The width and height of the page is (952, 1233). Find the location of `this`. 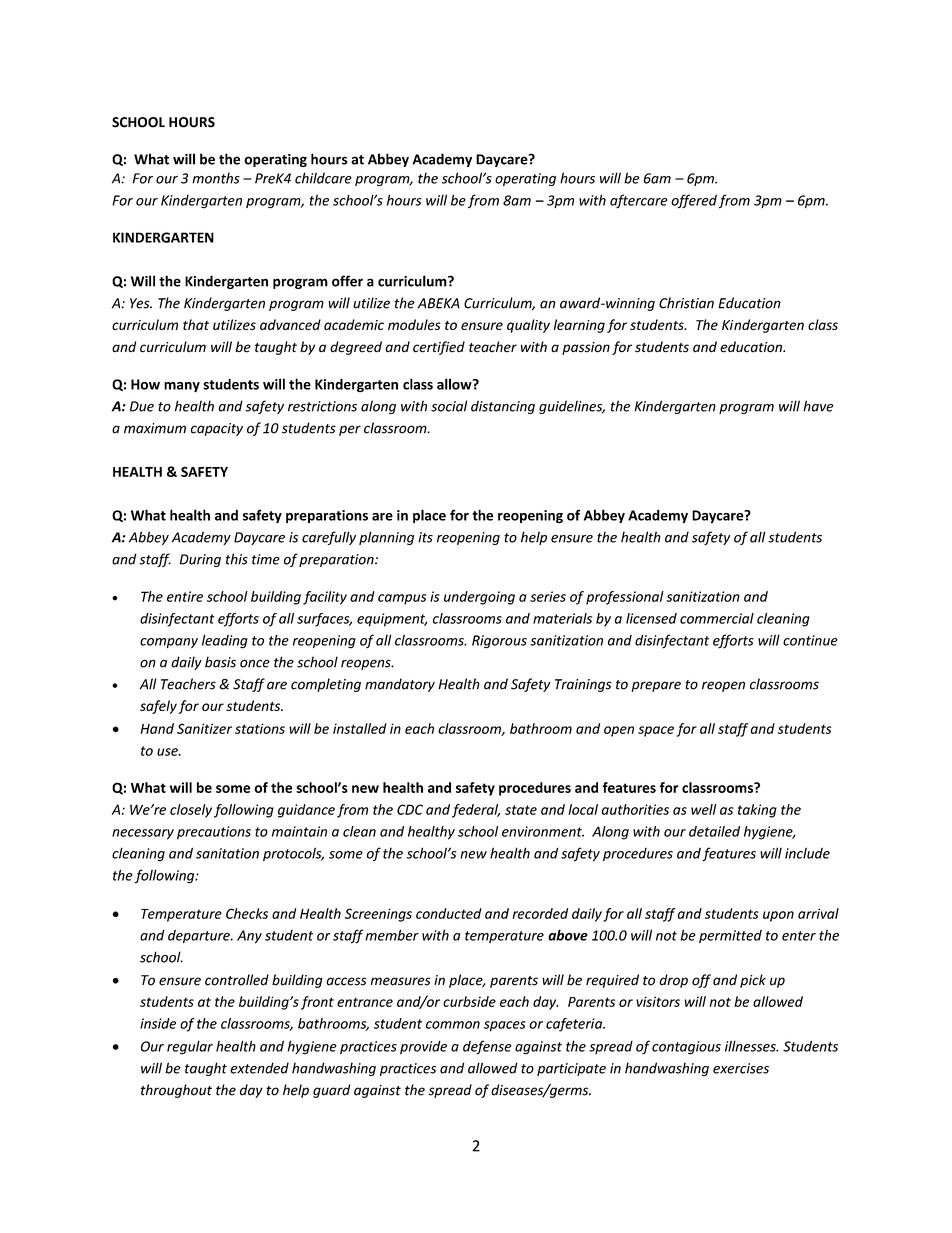

this is located at coordinates (237, 559).
